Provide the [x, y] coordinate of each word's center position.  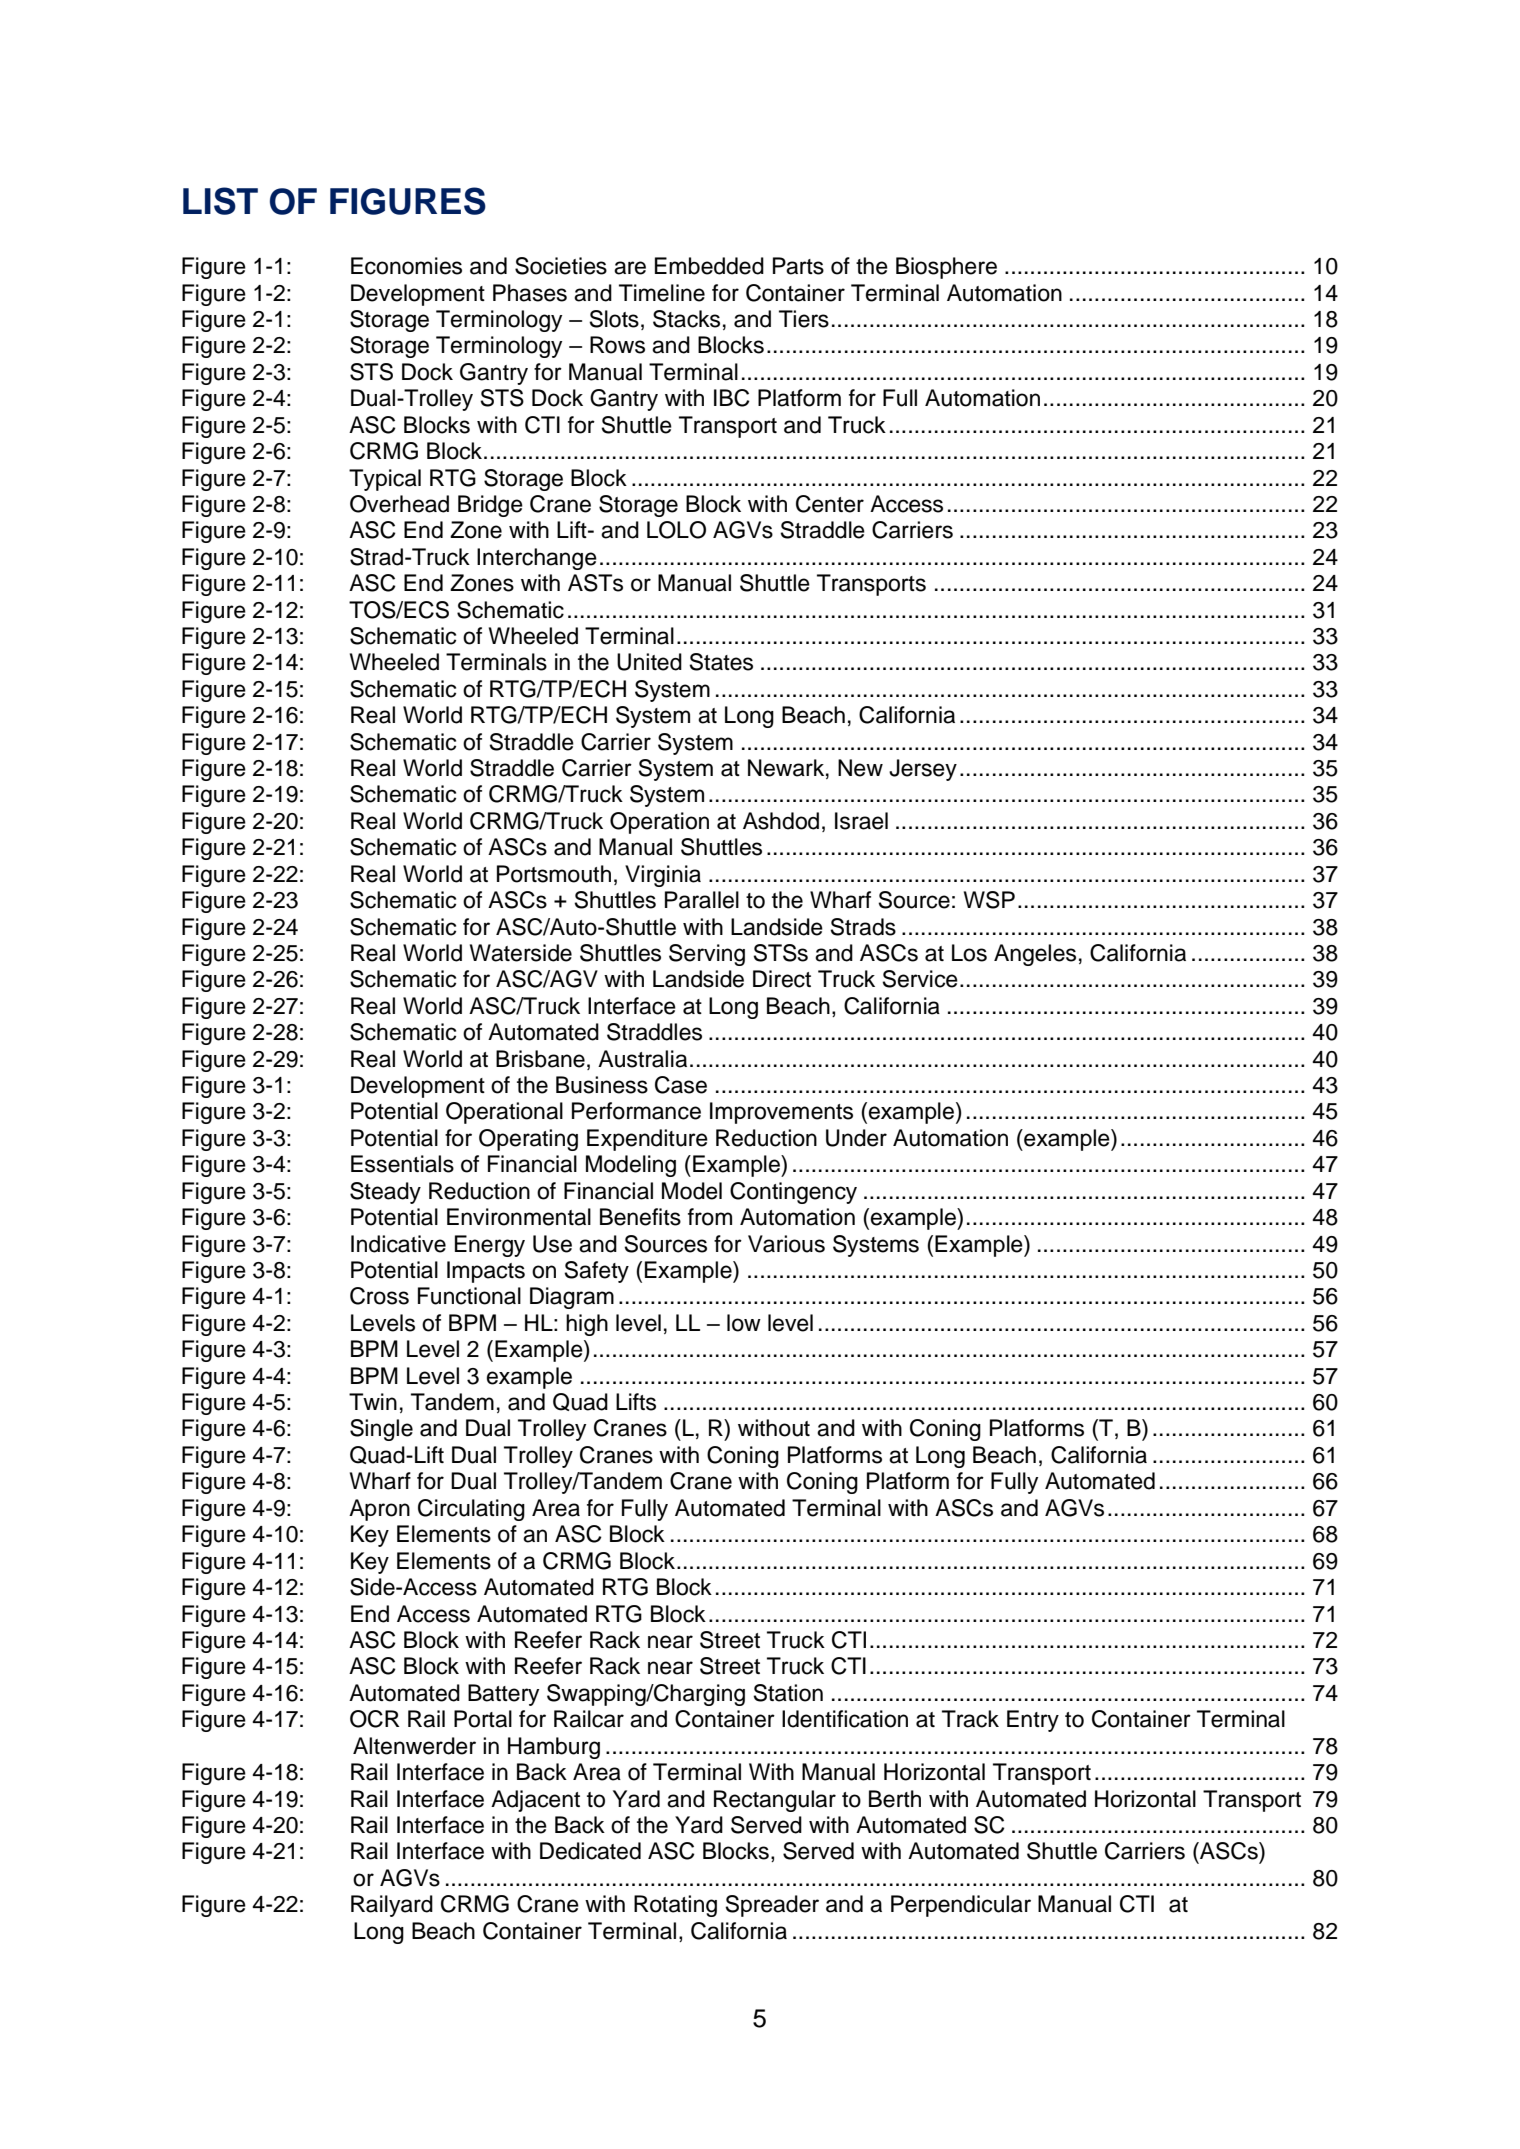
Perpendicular [961, 1906]
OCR [375, 1719]
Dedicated [590, 1851]
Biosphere [946, 268]
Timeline [662, 293]
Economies [406, 266]
